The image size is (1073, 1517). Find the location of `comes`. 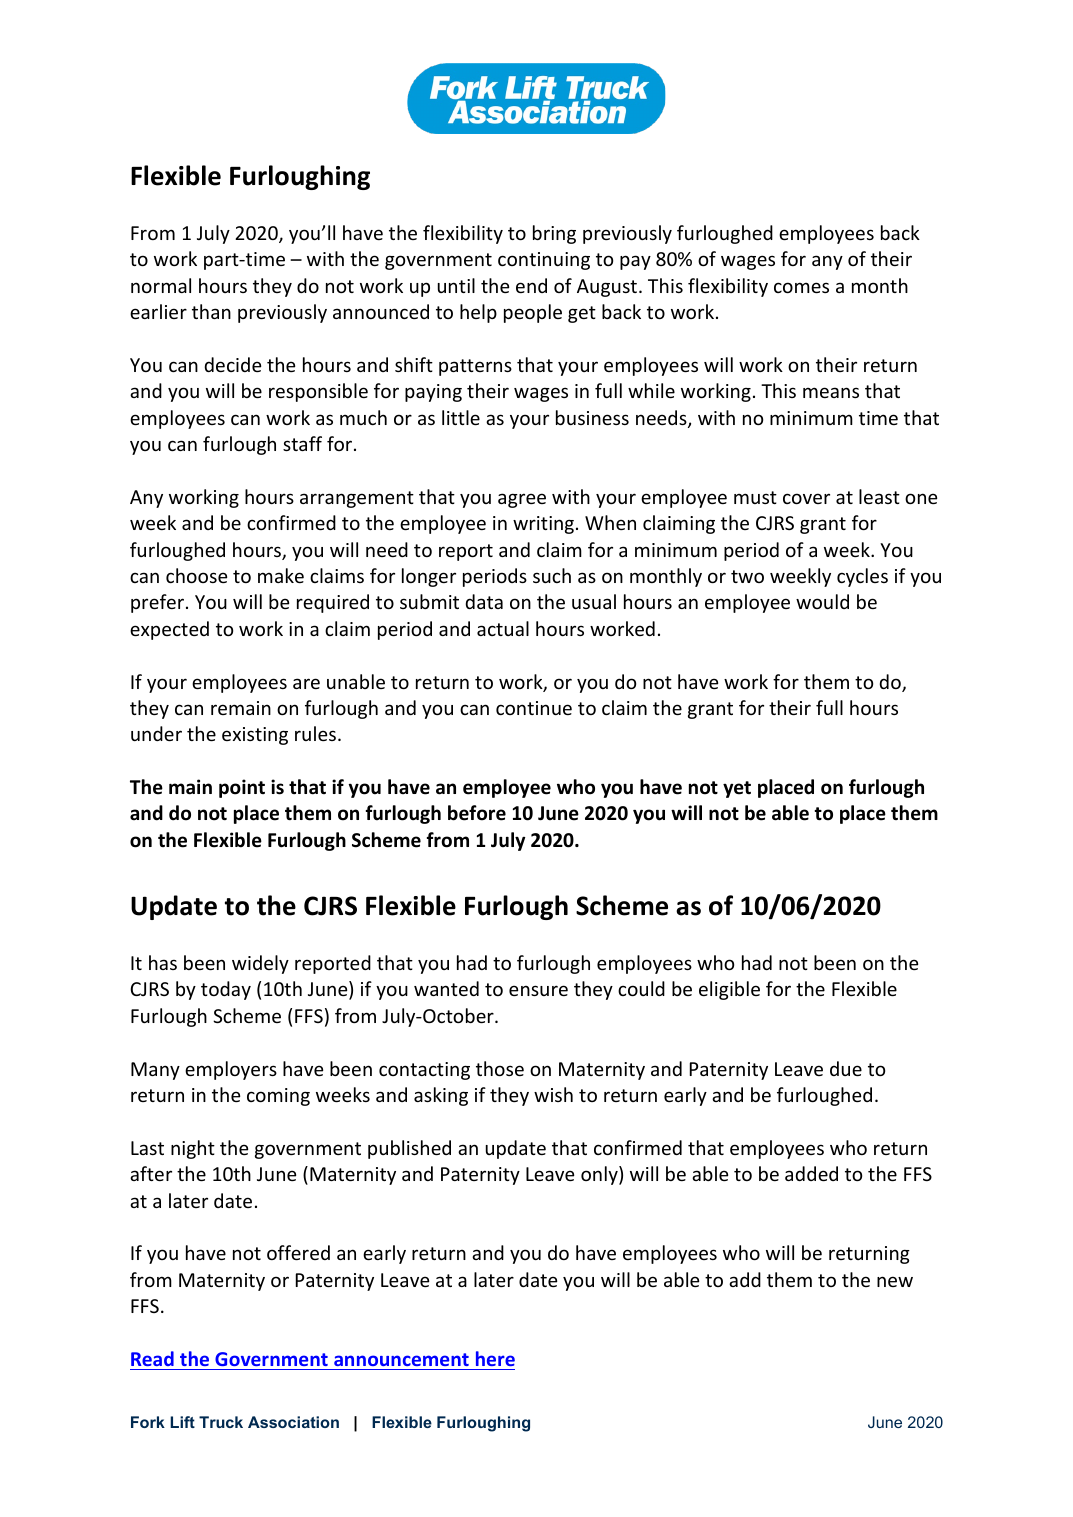

comes is located at coordinates (801, 287).
